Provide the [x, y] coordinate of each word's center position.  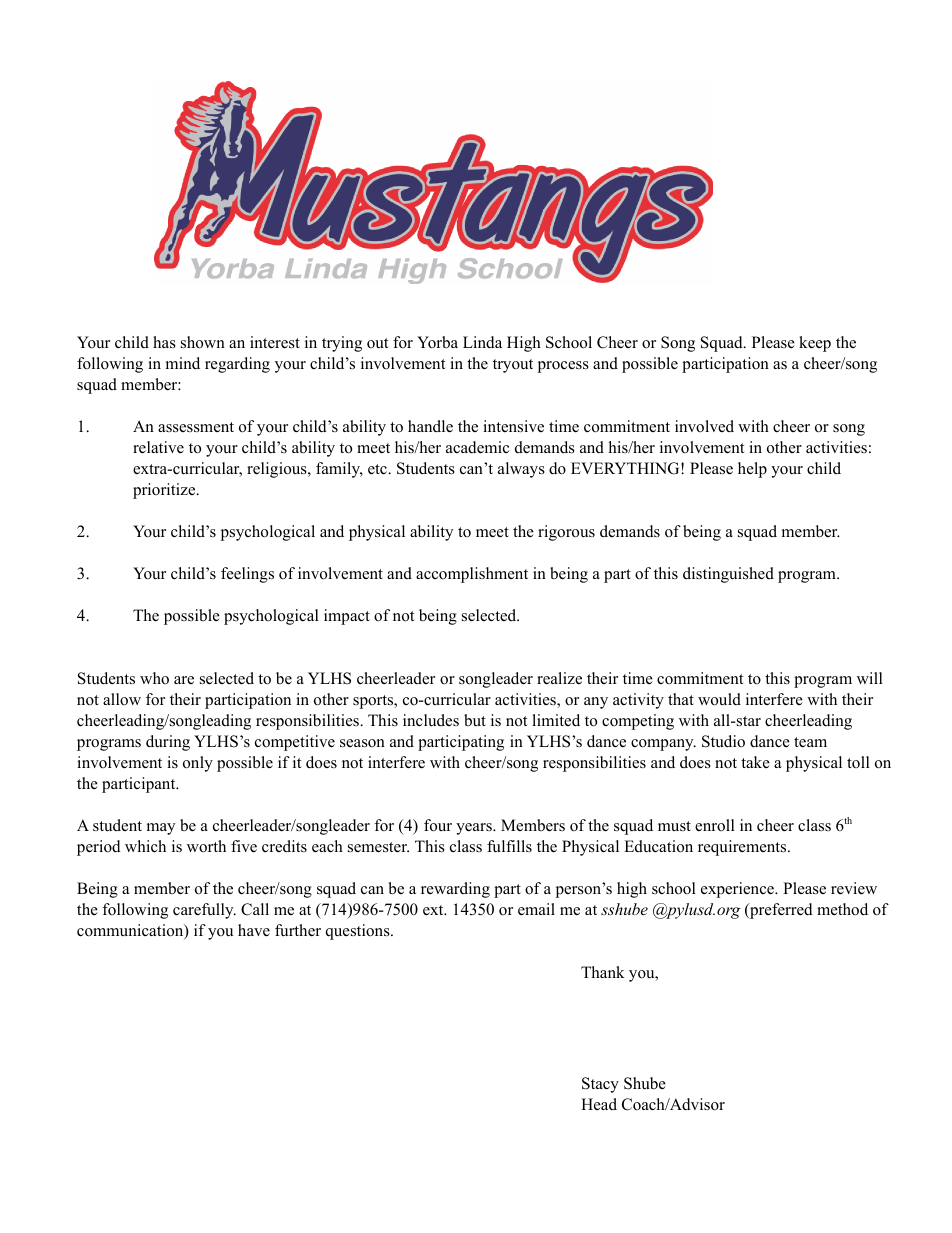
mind [183, 363]
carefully [204, 911]
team [810, 742]
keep [815, 344]
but [475, 720]
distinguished [728, 575]
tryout [513, 366]
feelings [247, 575]
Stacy [600, 1085]
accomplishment [472, 575]
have [254, 930]
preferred [780, 911]
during [168, 743]
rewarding [455, 890]
